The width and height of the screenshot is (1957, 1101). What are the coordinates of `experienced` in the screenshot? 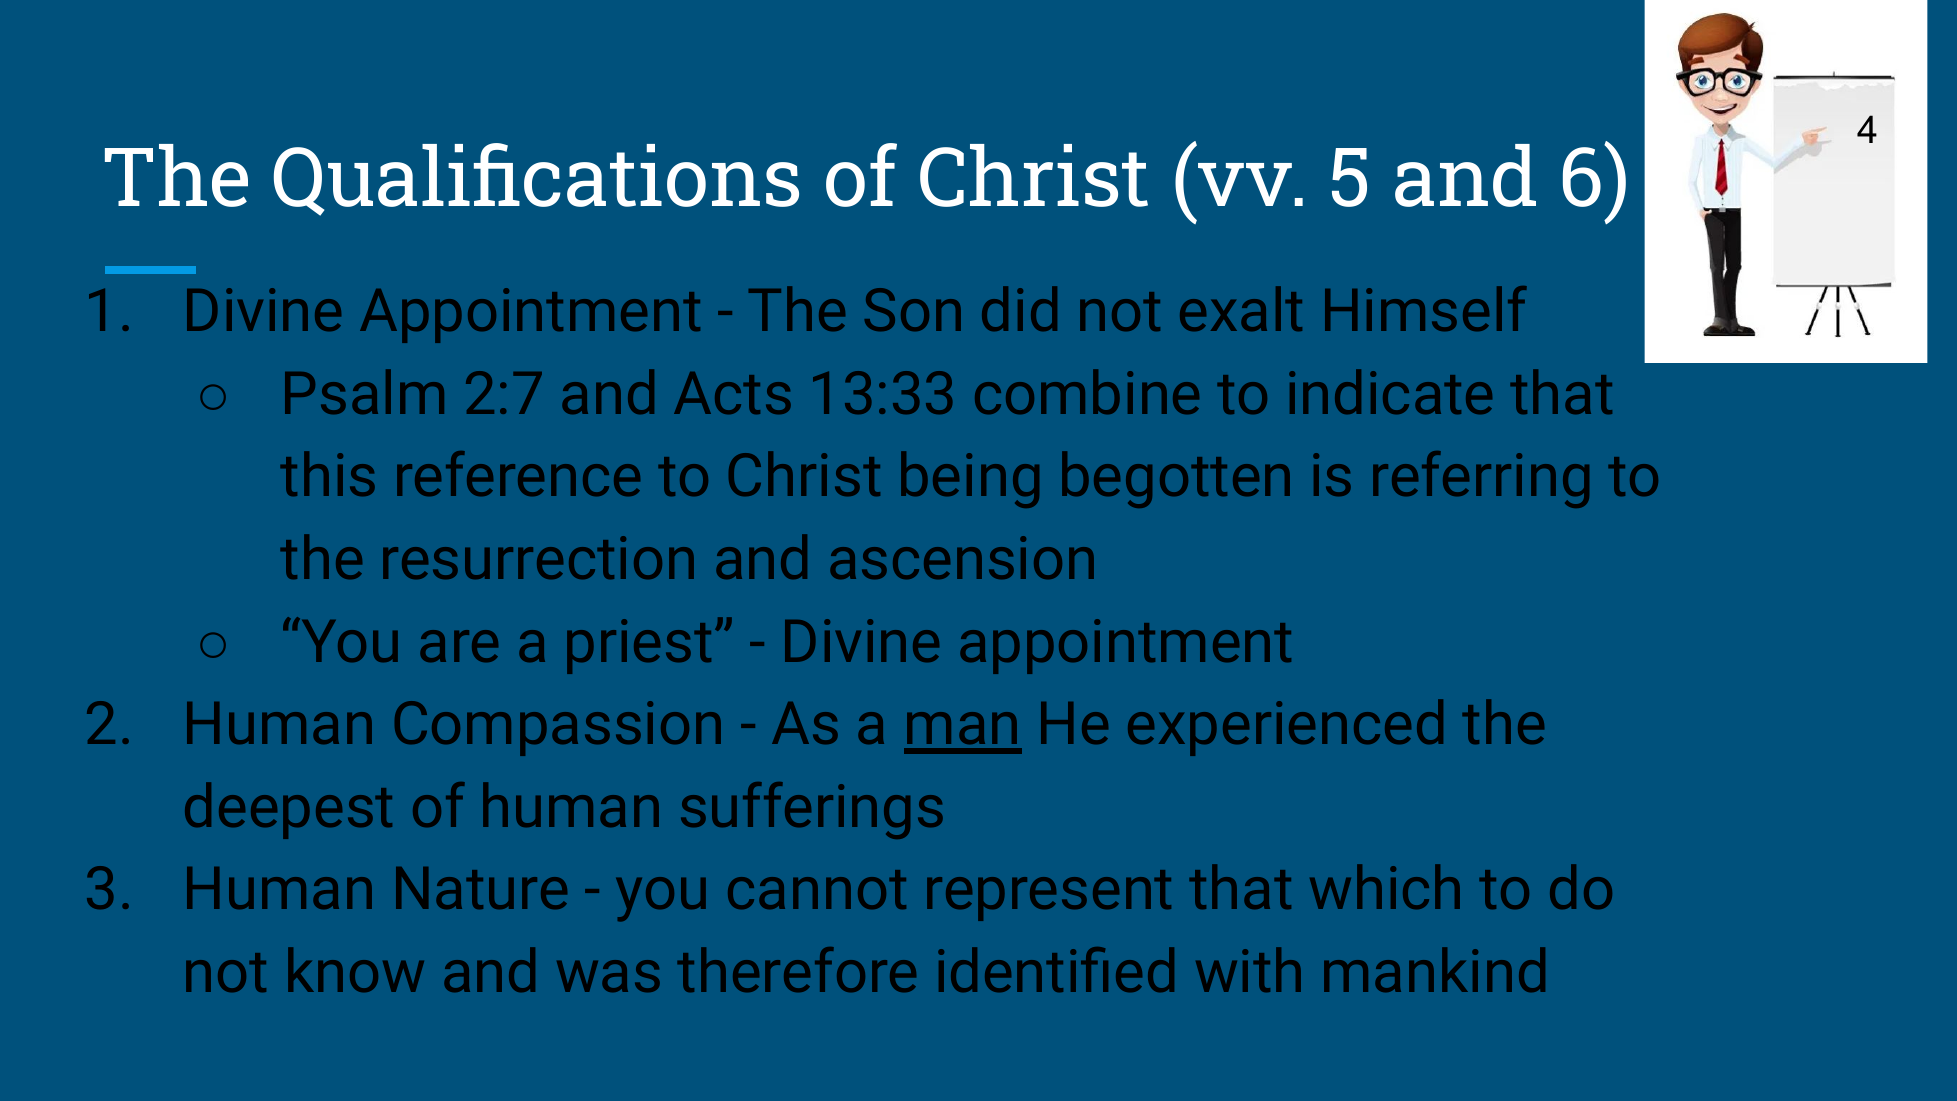 It's located at (1285, 727).
